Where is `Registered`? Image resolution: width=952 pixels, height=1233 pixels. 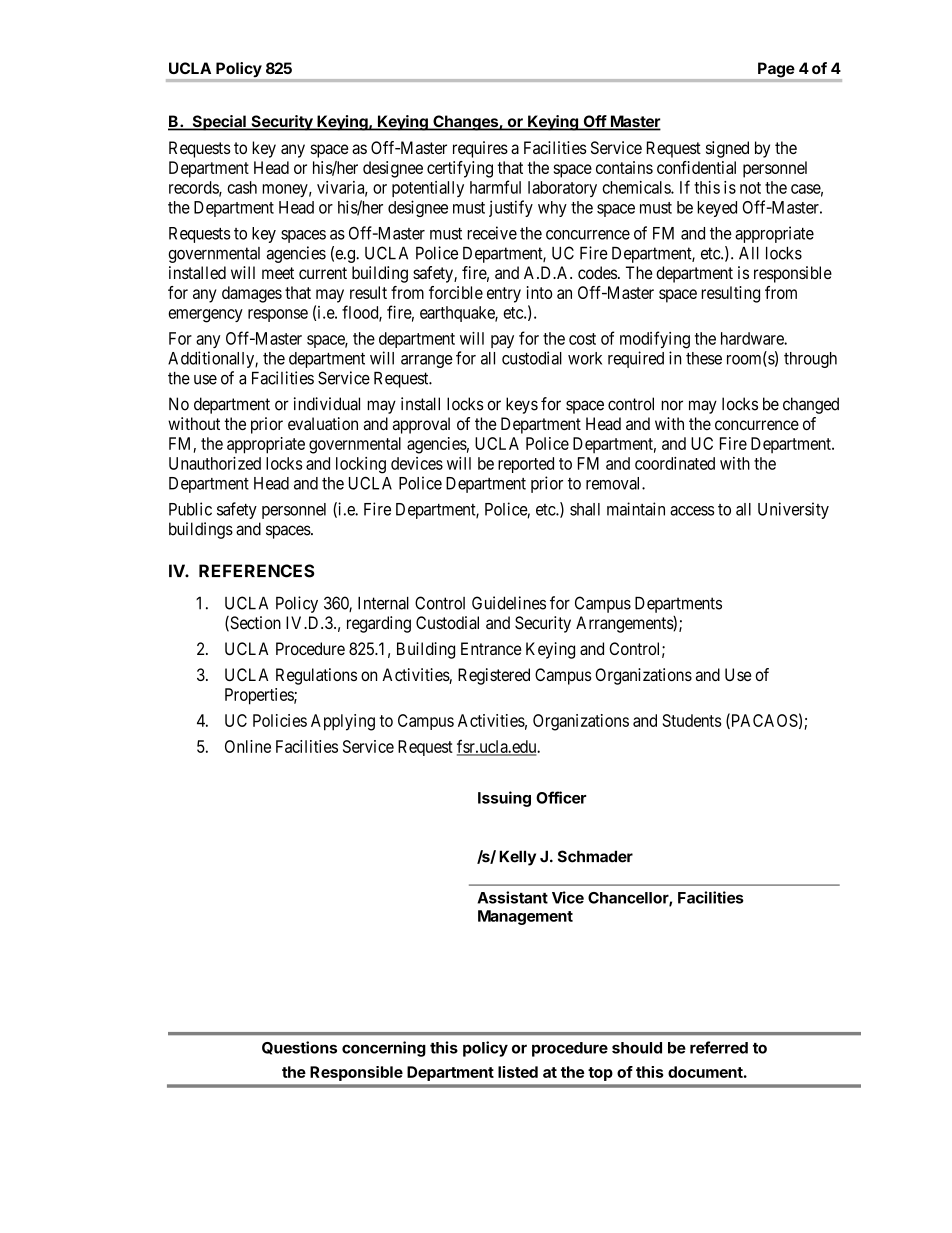
Registered is located at coordinates (494, 676).
